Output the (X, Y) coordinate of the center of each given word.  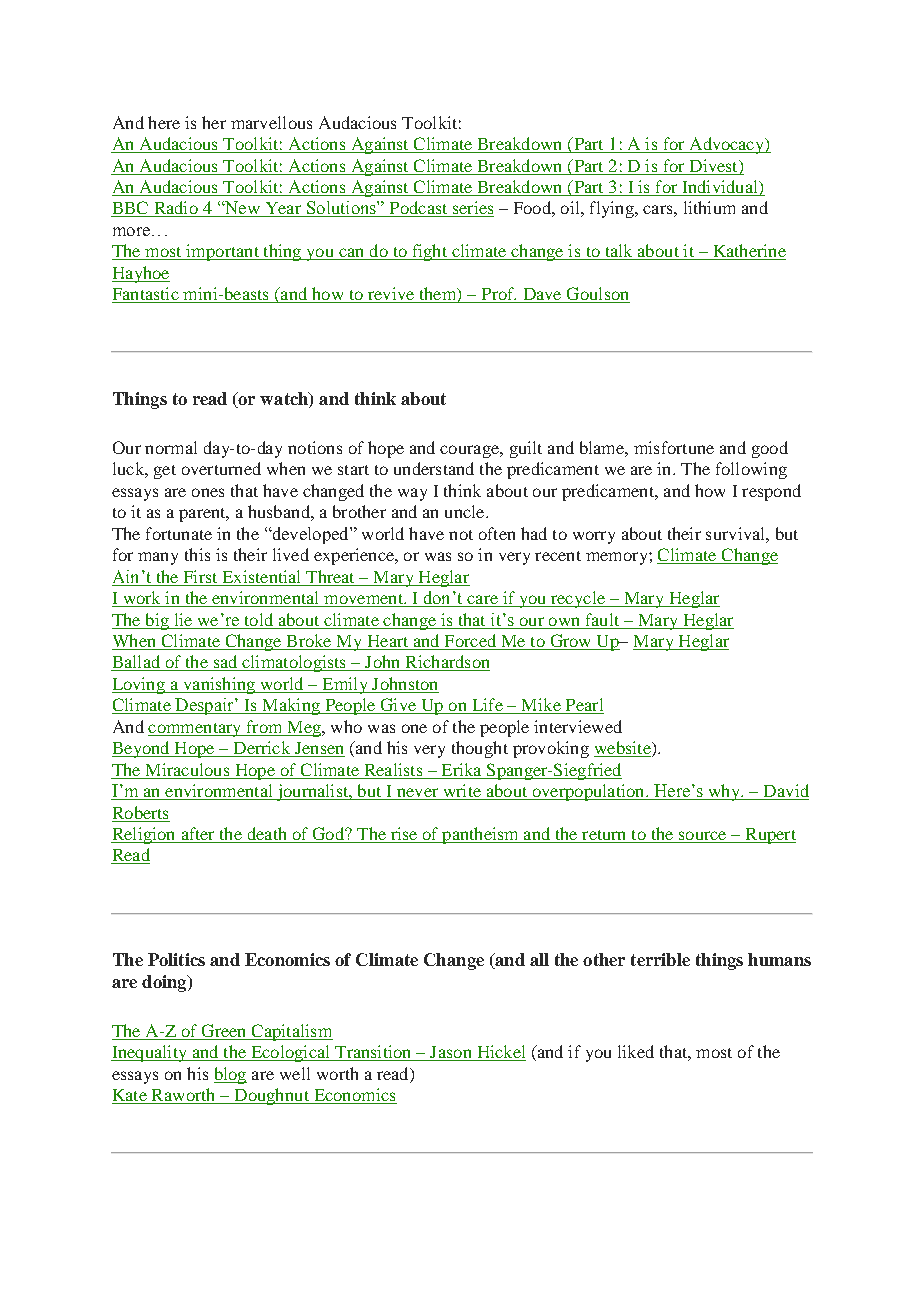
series (472, 209)
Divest (715, 165)
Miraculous (187, 769)
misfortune (674, 447)
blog (230, 1075)
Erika (461, 769)
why (724, 792)
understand (434, 468)
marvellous (271, 122)
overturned (221, 468)
